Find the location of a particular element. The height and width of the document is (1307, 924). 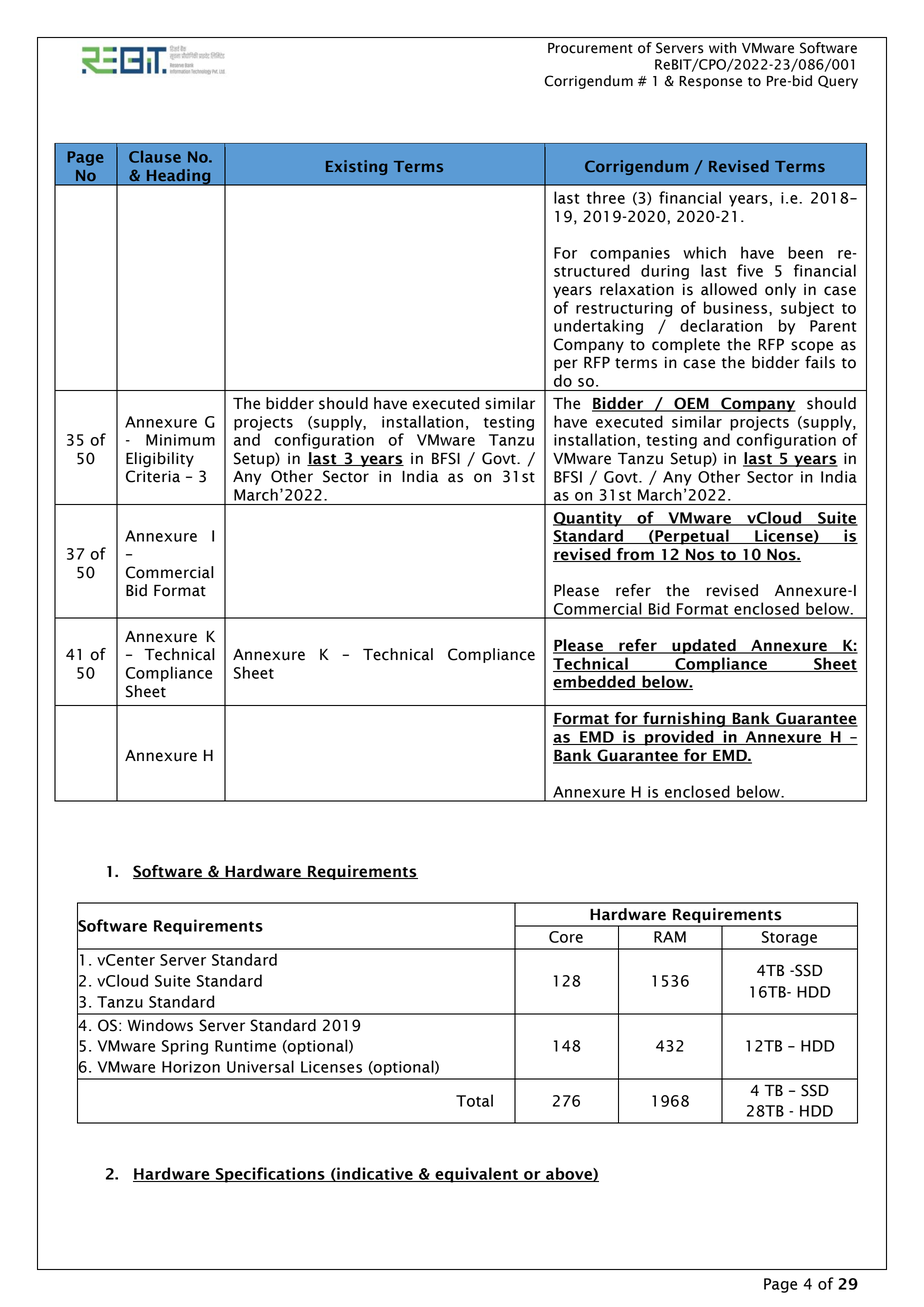

Criteria is located at coordinates (153, 476).
